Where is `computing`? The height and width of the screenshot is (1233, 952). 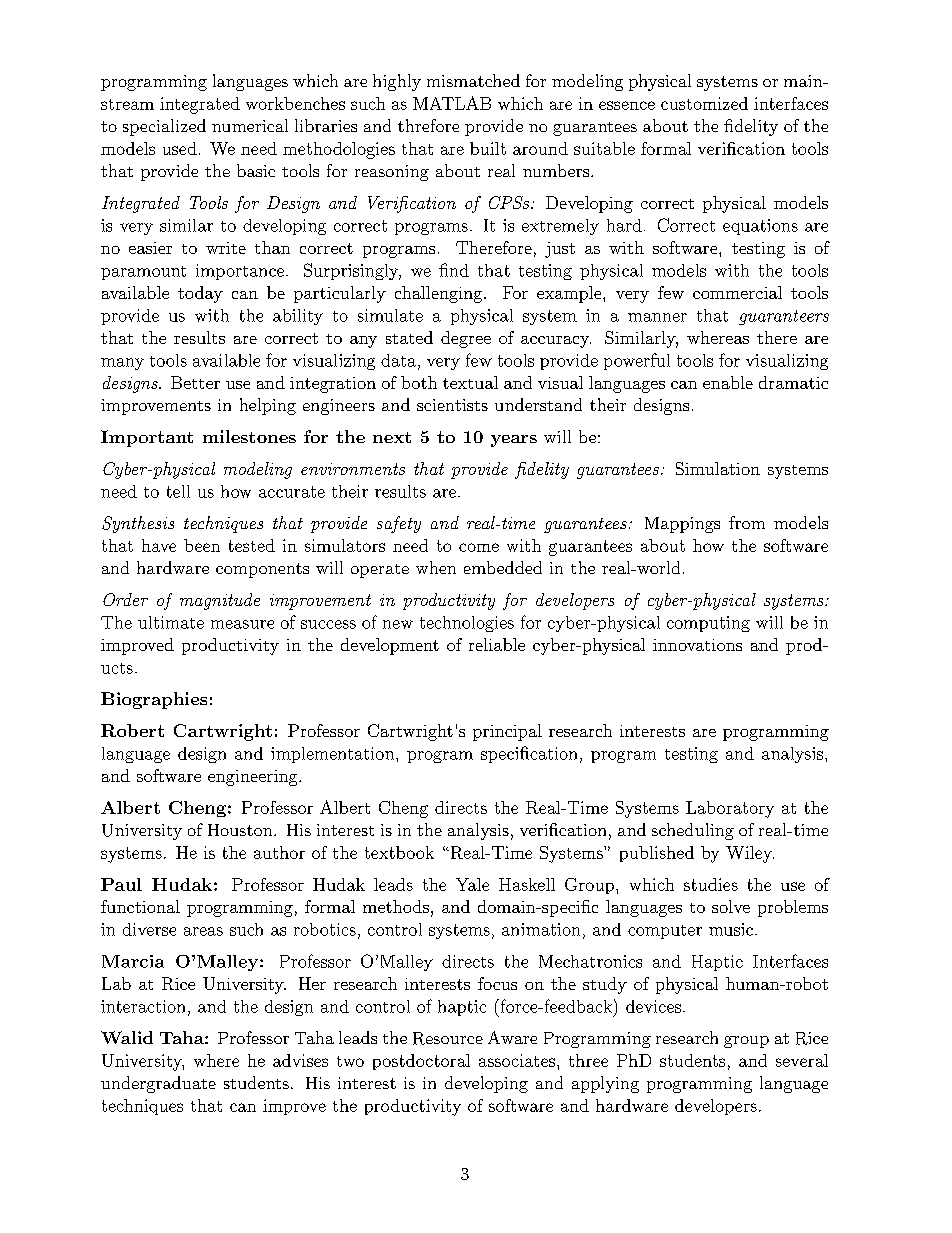
computing is located at coordinates (708, 624).
